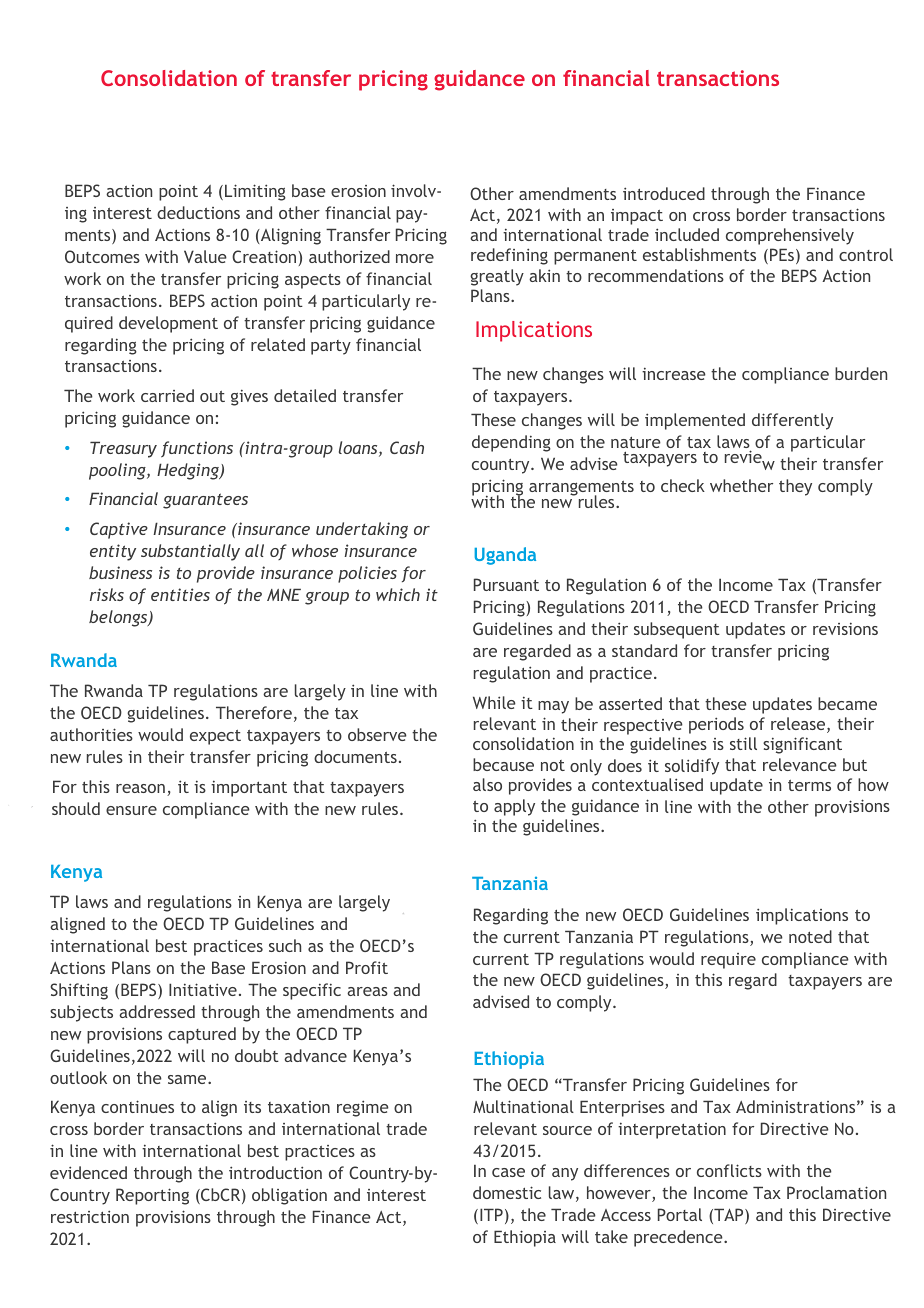 The height and width of the screenshot is (1308, 924). What do you see at coordinates (505, 556) in the screenshot?
I see `Uganda` at bounding box center [505, 556].
